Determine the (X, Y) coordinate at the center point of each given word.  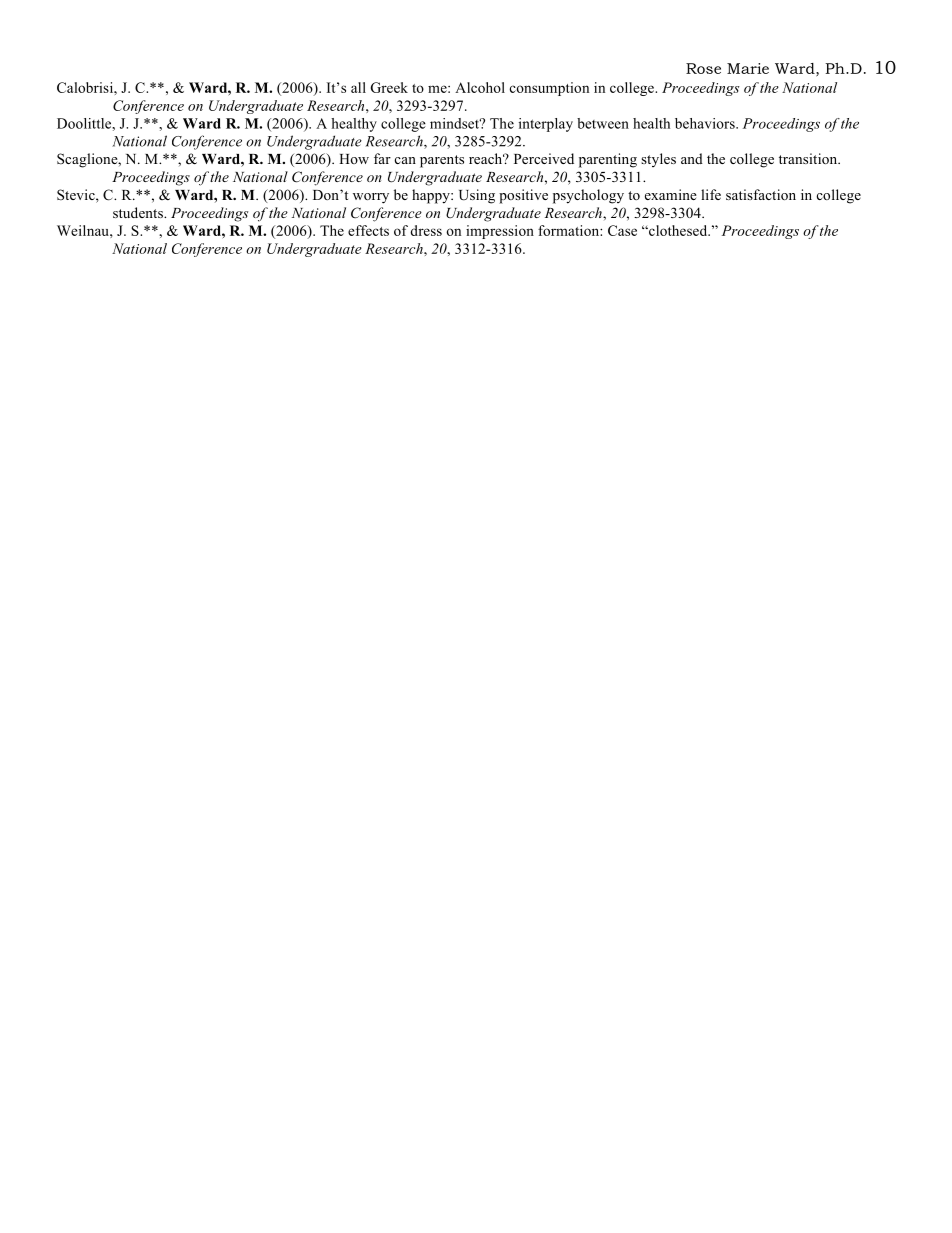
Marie (748, 68)
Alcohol (480, 87)
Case (622, 230)
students (139, 212)
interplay (546, 125)
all (358, 87)
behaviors (706, 123)
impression (500, 232)
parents (442, 161)
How (354, 159)
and (692, 158)
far (382, 158)
